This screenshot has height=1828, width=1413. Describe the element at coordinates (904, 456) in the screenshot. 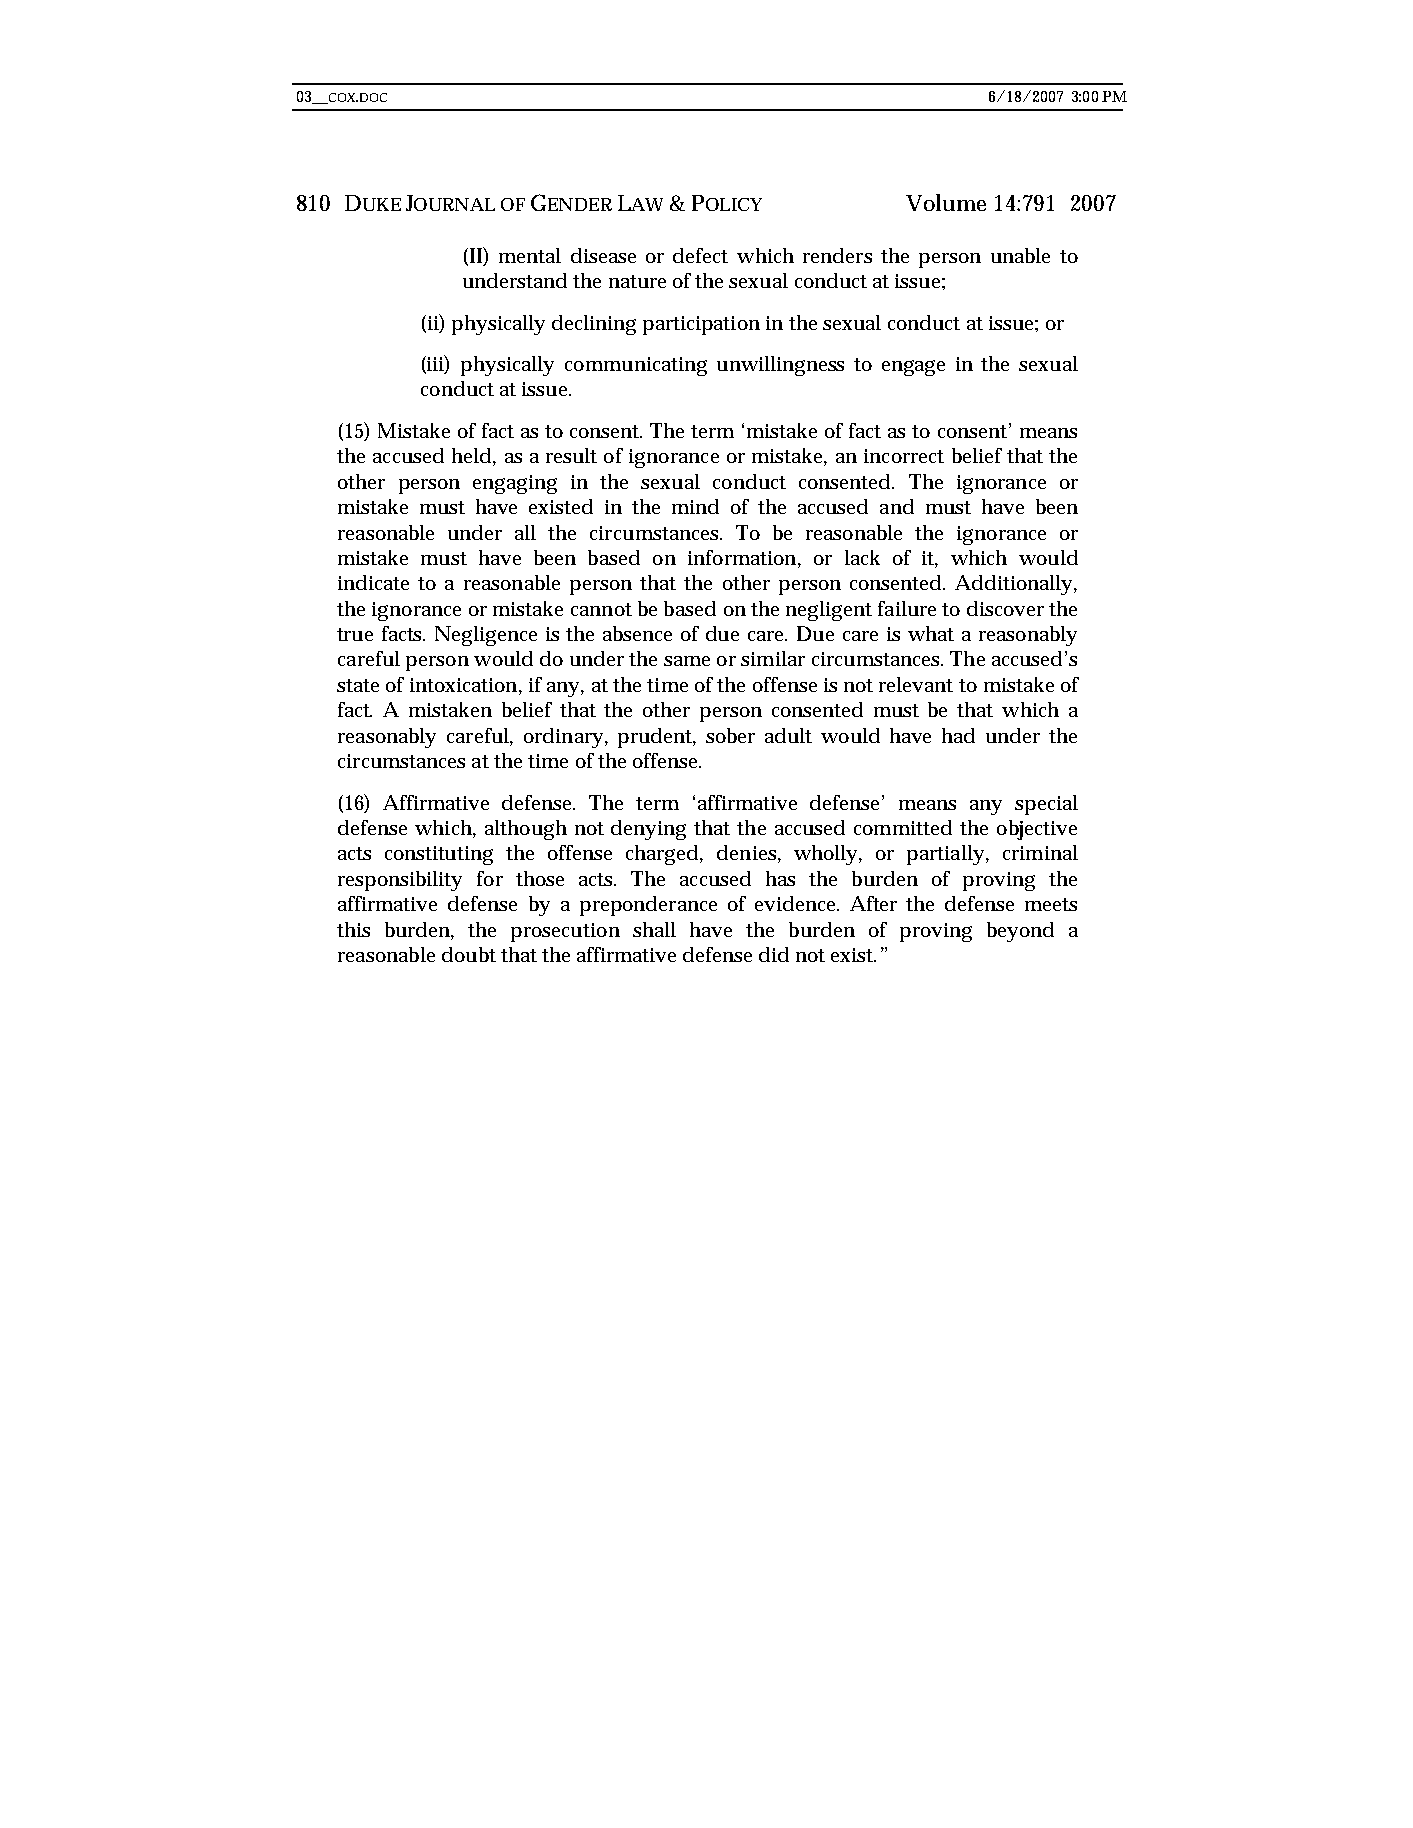

I see `incorrect` at that location.
